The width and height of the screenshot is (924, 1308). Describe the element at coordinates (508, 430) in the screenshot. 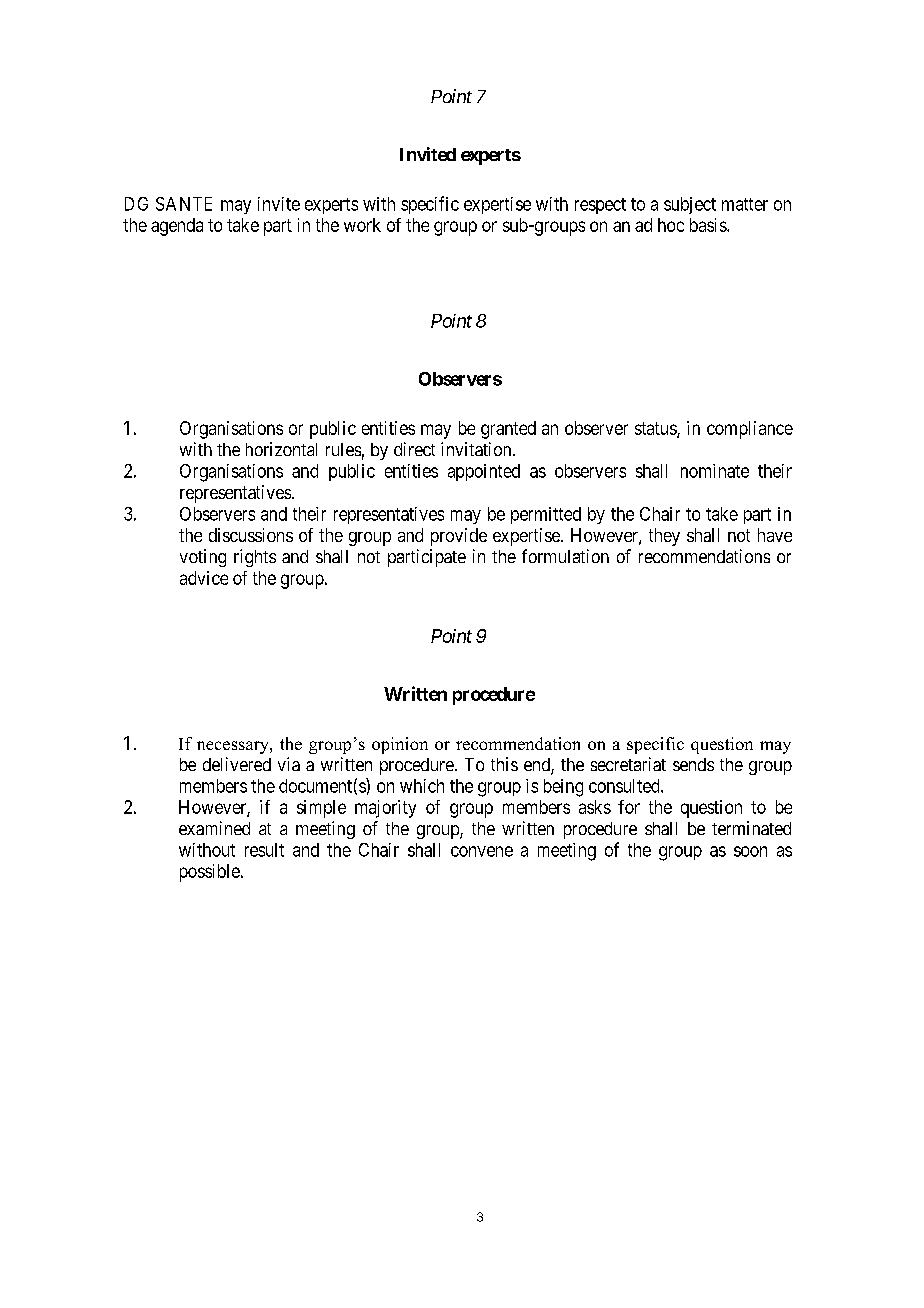

I see `granted` at that location.
